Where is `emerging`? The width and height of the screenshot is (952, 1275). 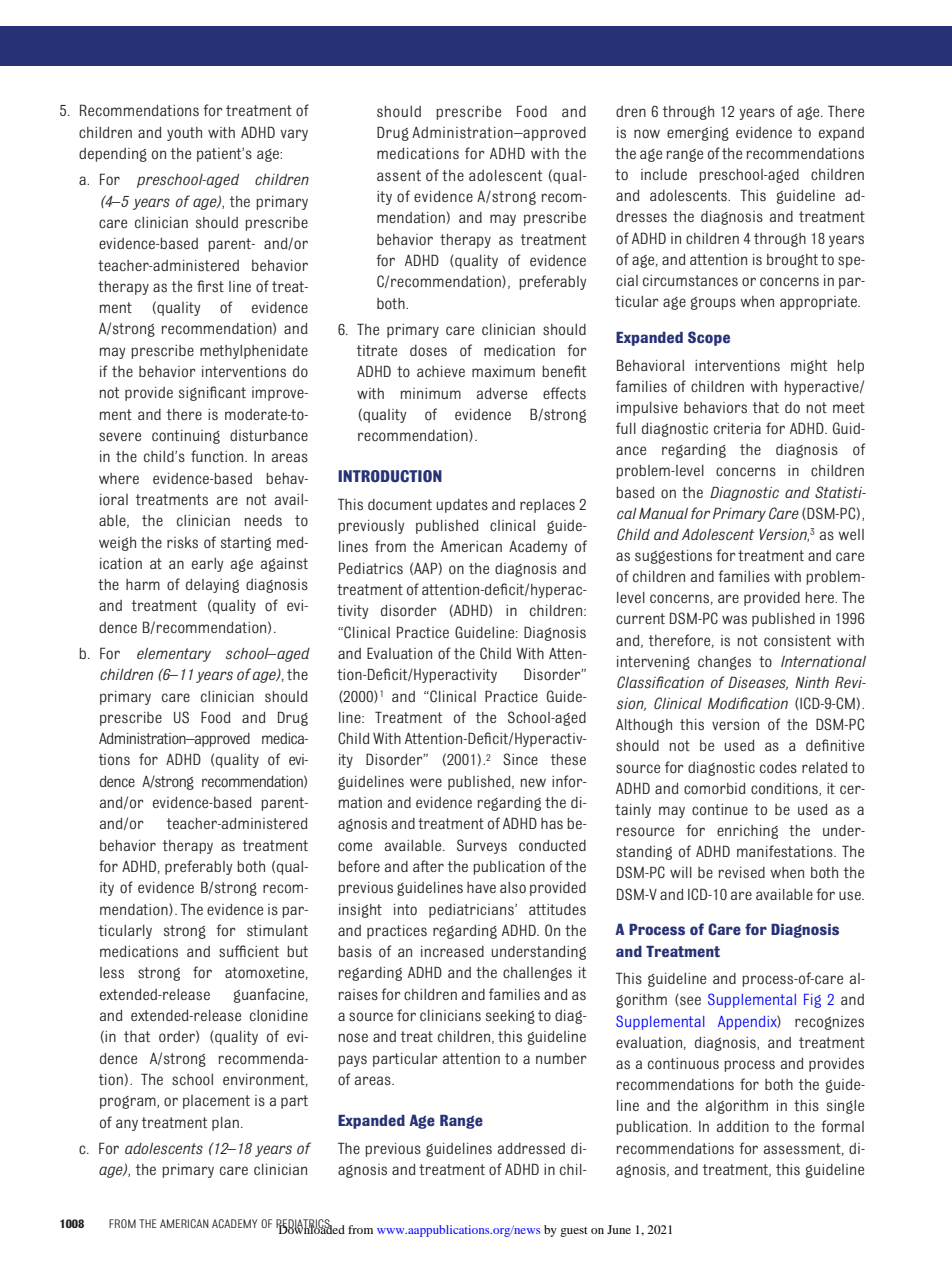
emerging is located at coordinates (698, 134).
